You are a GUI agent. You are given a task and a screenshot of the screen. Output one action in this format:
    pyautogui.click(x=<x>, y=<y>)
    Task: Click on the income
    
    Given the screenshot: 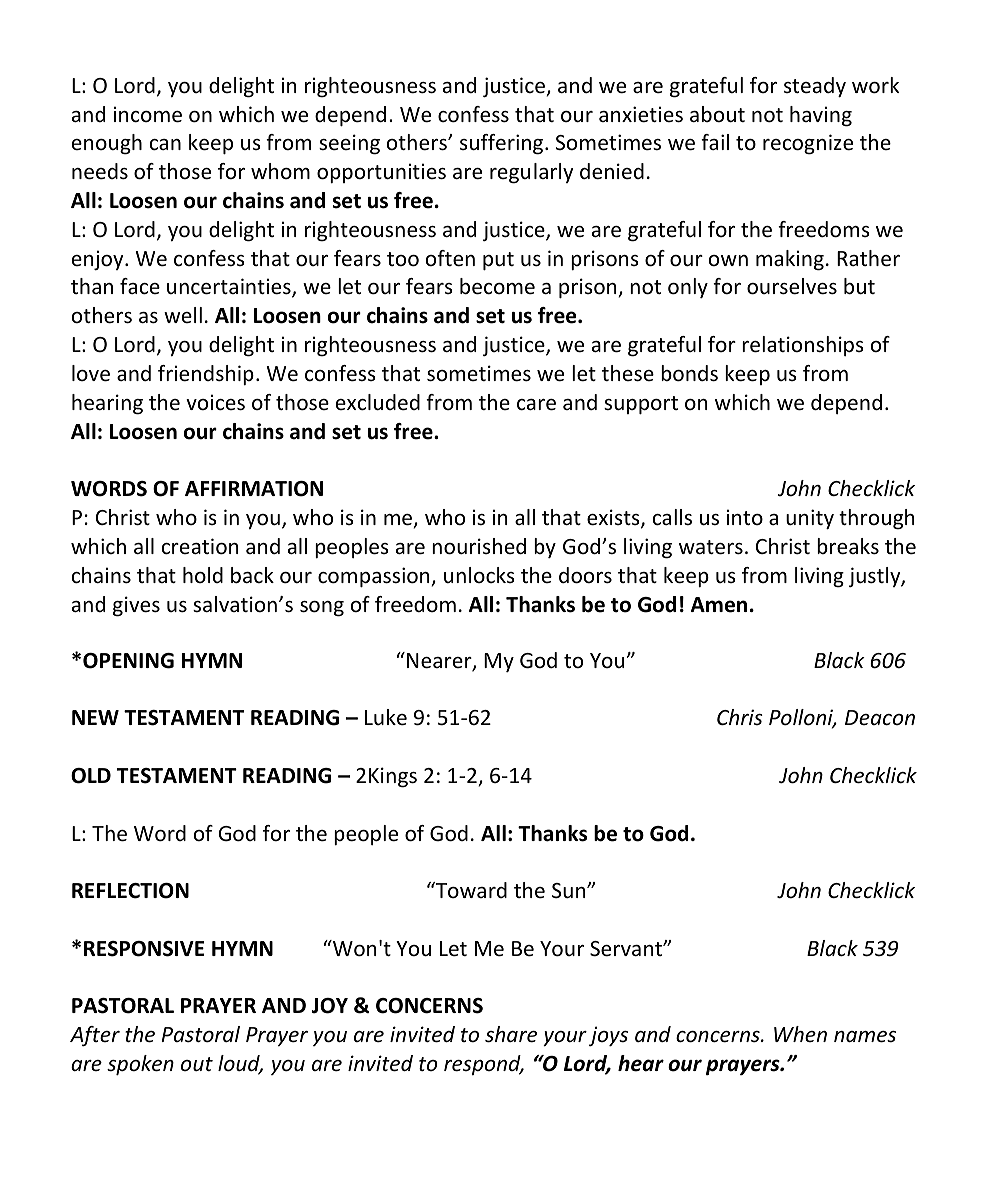 What is the action you would take?
    pyautogui.click(x=148, y=114)
